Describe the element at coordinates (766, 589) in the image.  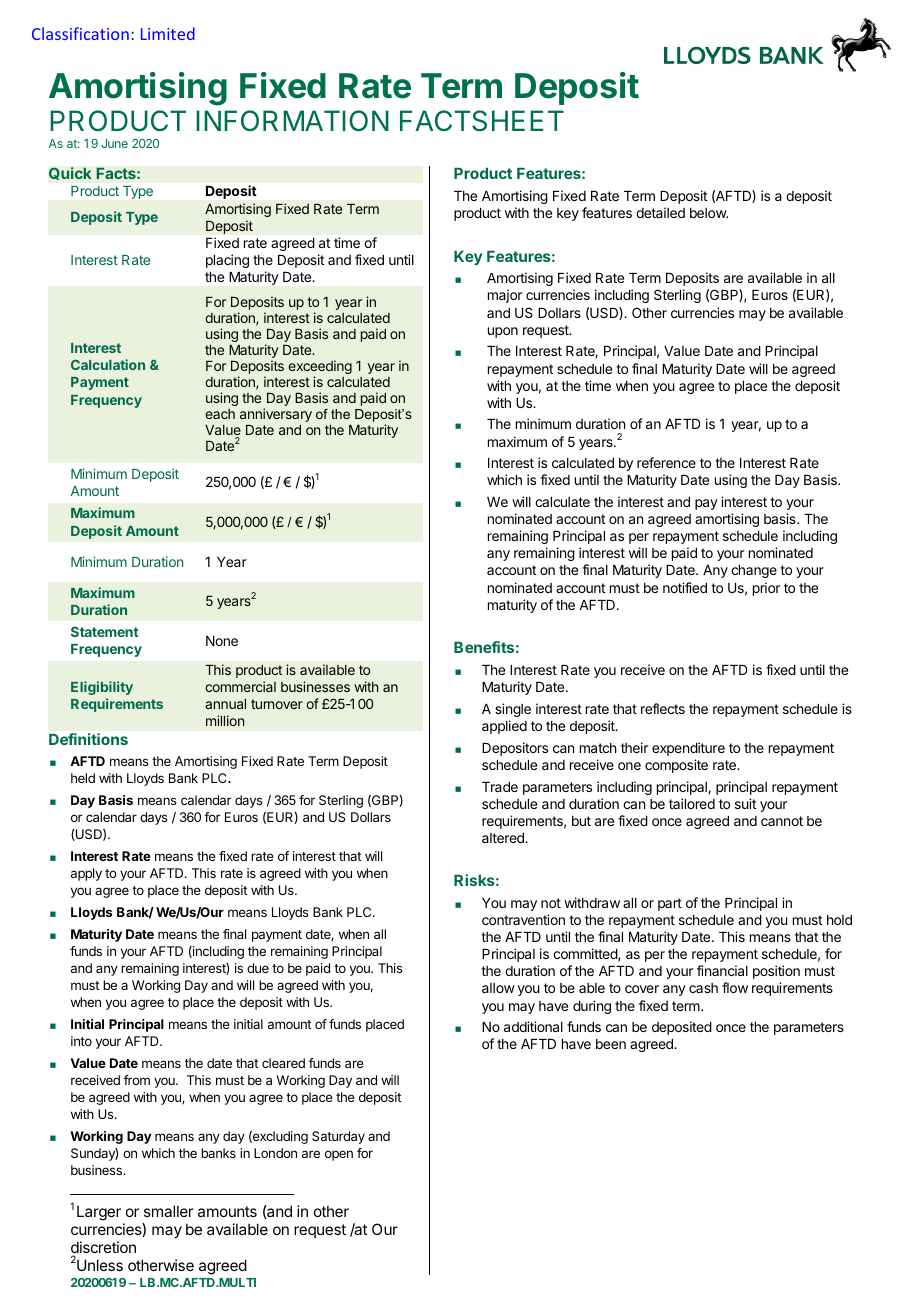
I see `prior` at that location.
